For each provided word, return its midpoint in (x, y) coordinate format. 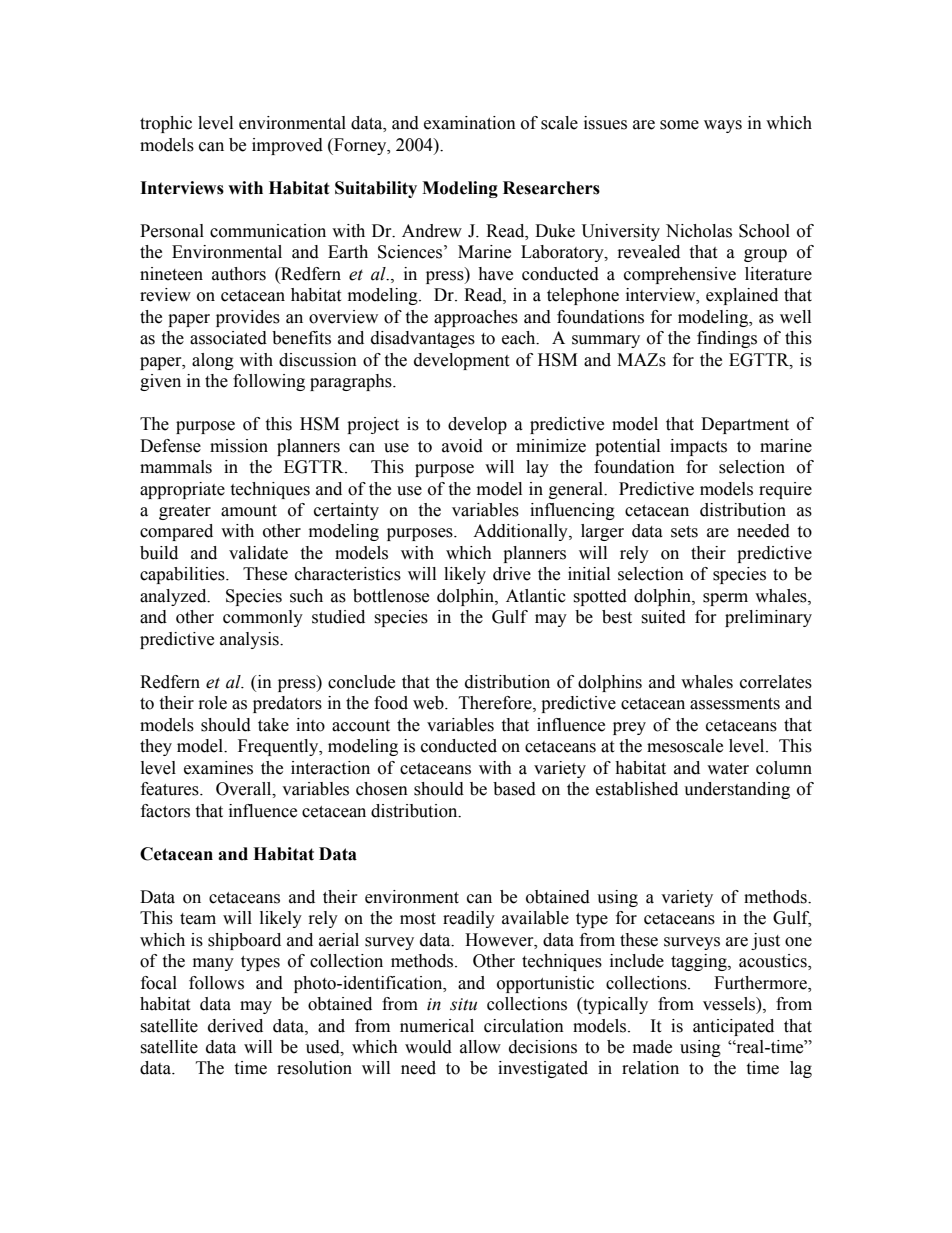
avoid (462, 446)
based (514, 789)
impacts (698, 447)
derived (235, 1026)
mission (239, 446)
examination (470, 123)
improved (287, 146)
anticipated (733, 1027)
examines (218, 768)
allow (480, 1047)
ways (723, 126)
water (728, 769)
